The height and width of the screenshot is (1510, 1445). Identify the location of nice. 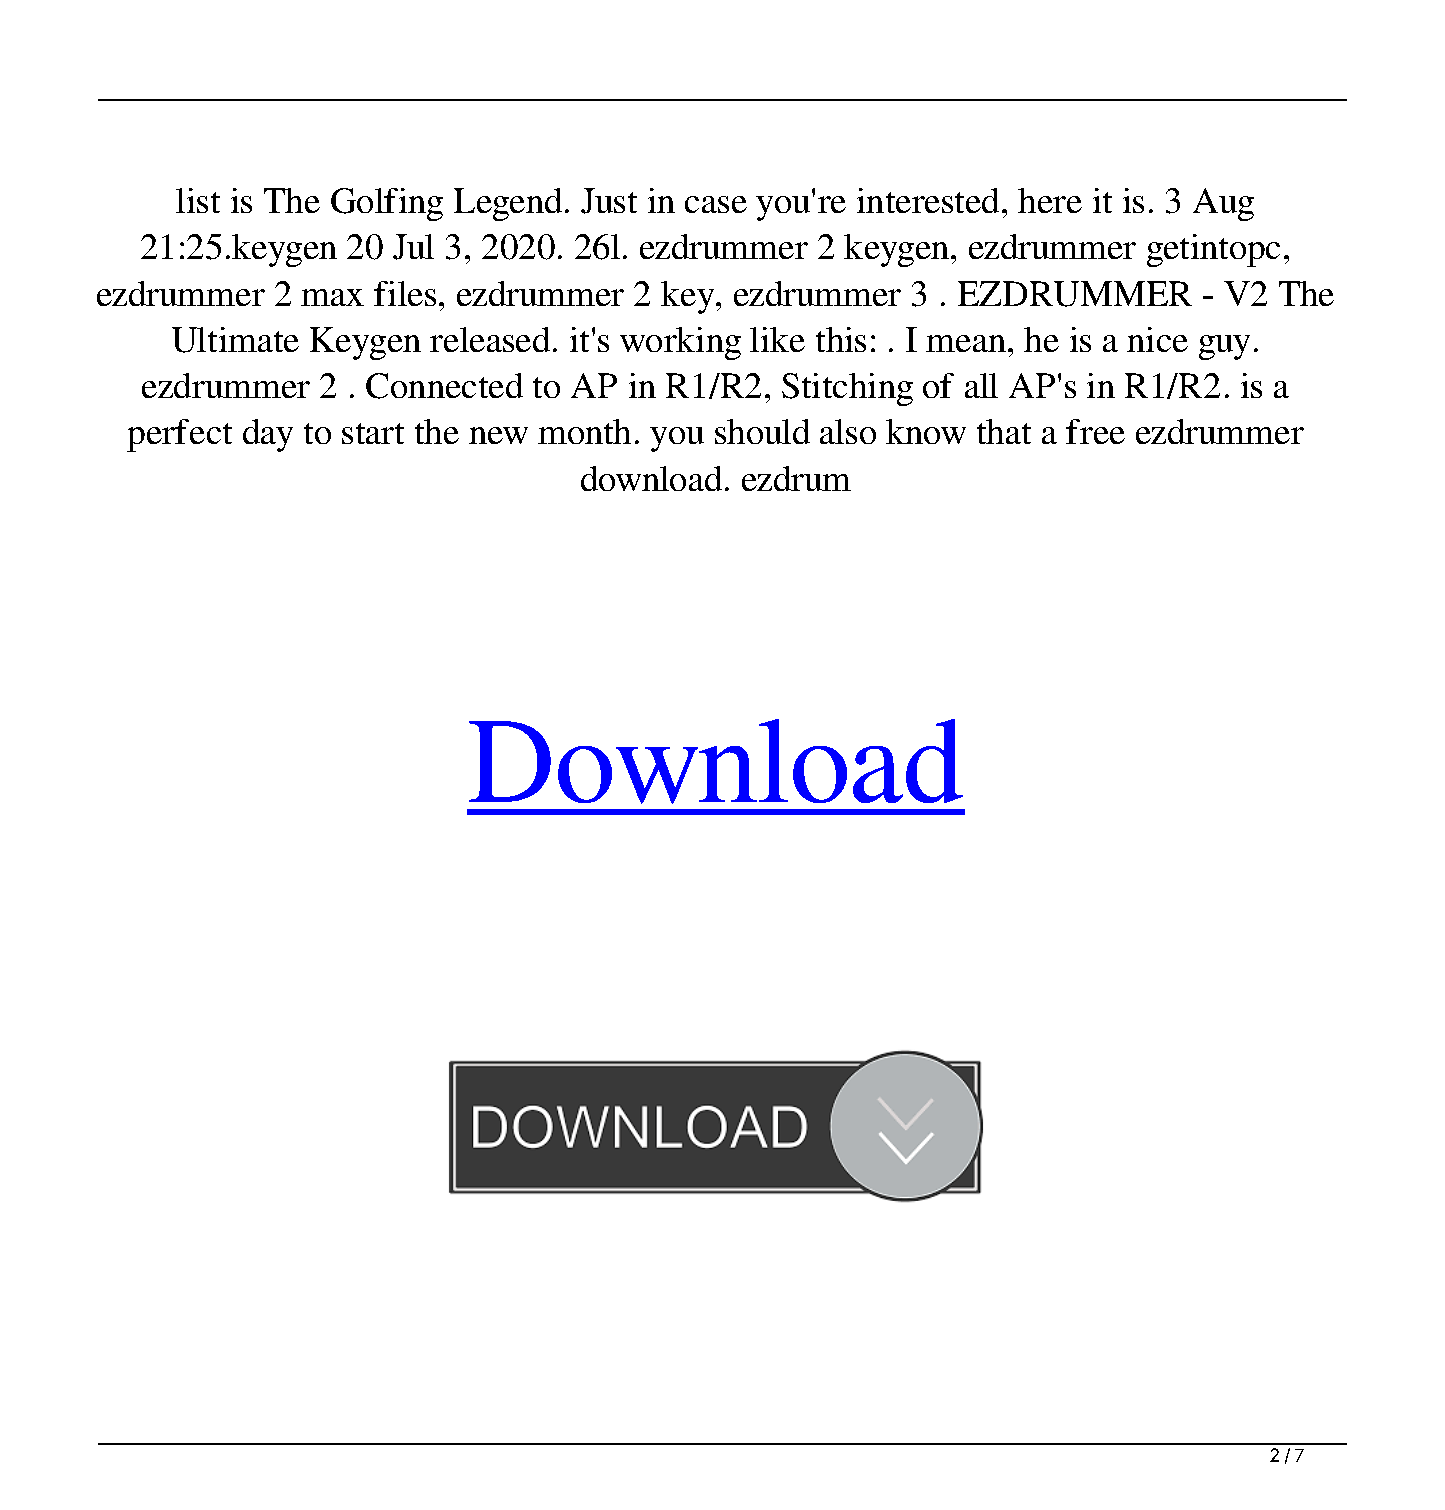
(1157, 339).
